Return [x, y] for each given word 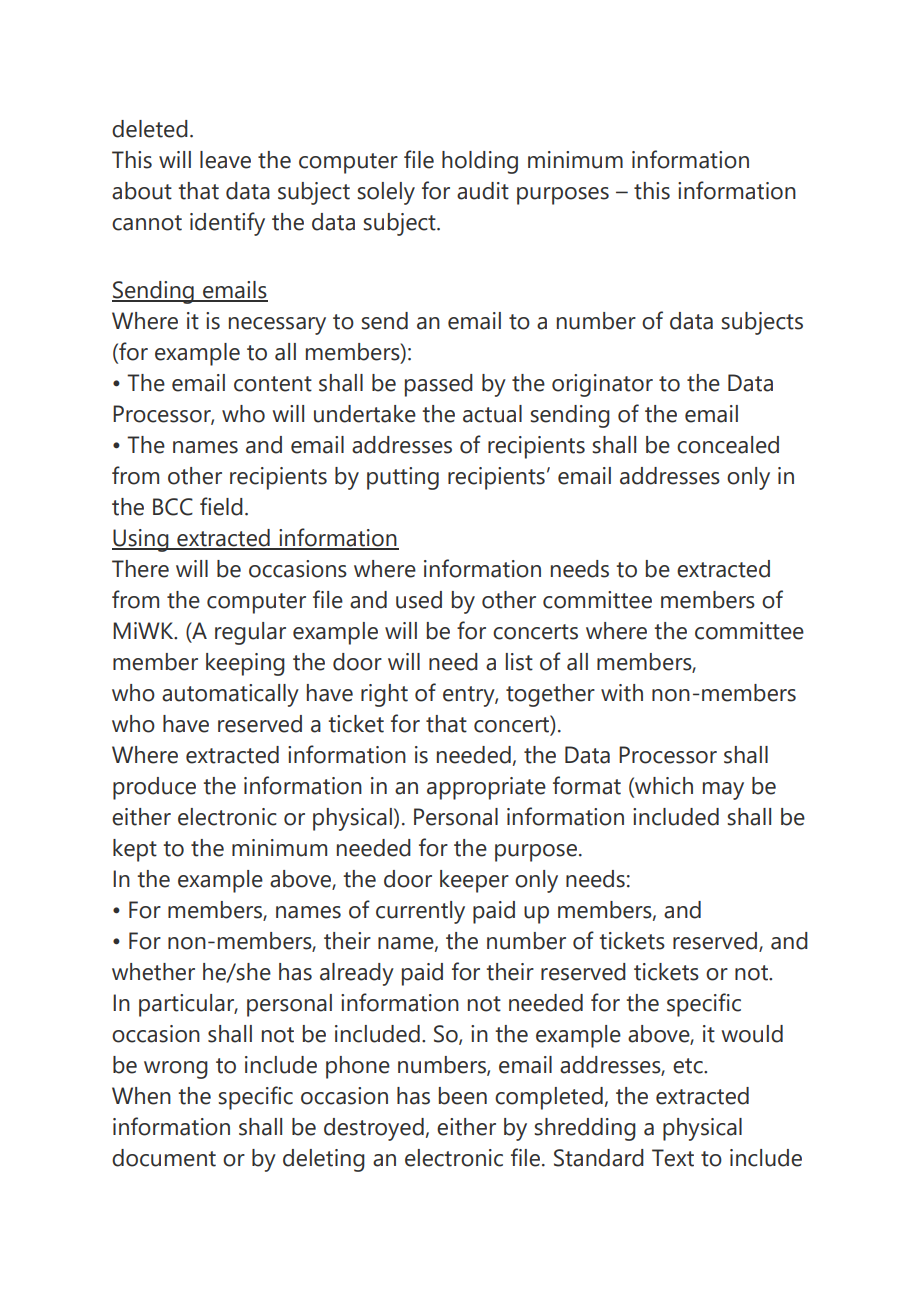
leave [225, 160]
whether [153, 972]
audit [483, 191]
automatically [230, 695]
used [419, 600]
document [164, 1158]
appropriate [486, 788]
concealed [728, 445]
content [273, 384]
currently [420, 912]
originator [602, 385]
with [622, 693]
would [752, 1034]
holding [480, 162]
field [221, 506]
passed [439, 385]
